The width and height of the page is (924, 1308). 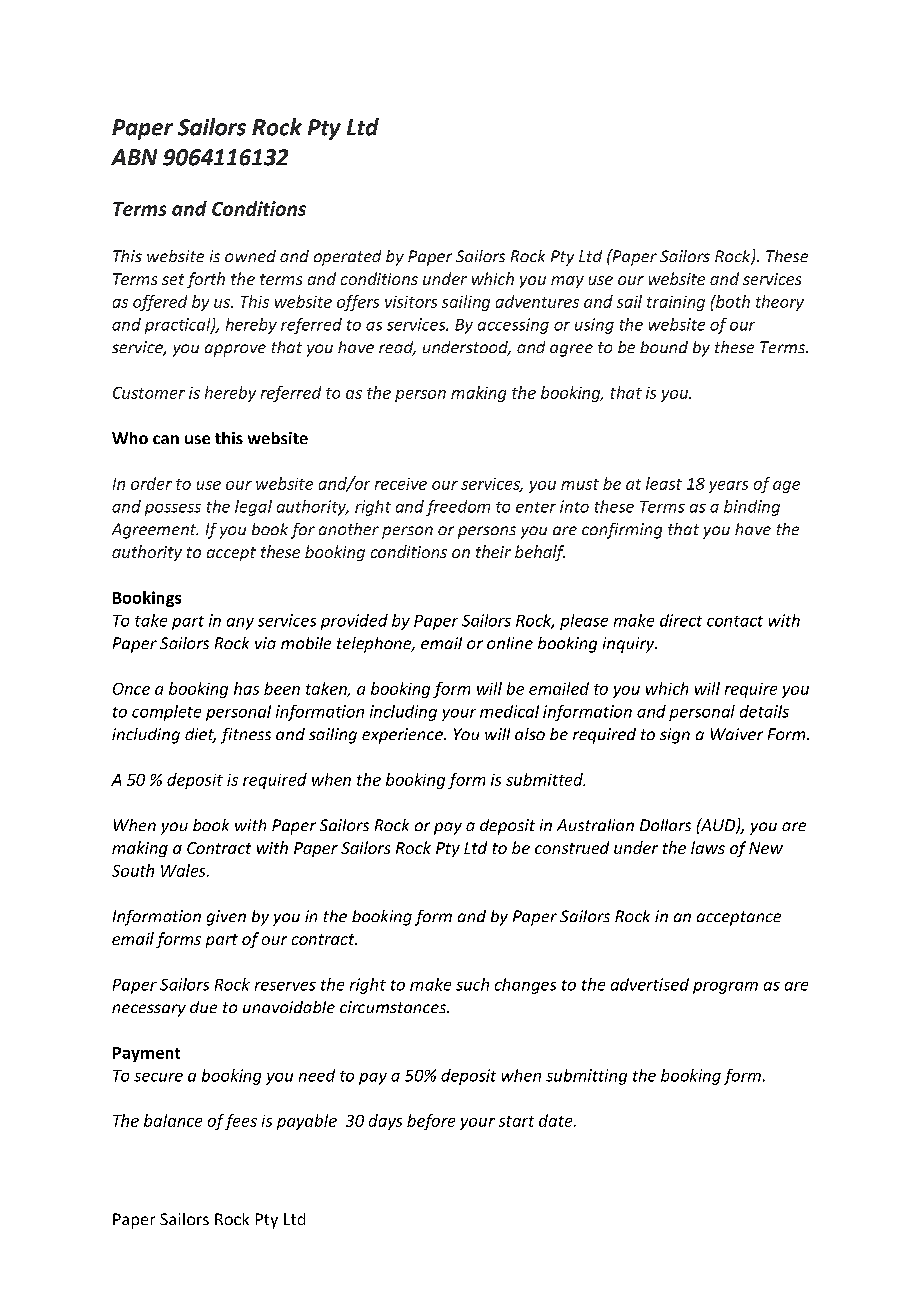 What do you see at coordinates (586, 1077) in the page?
I see `submitting` at bounding box center [586, 1077].
